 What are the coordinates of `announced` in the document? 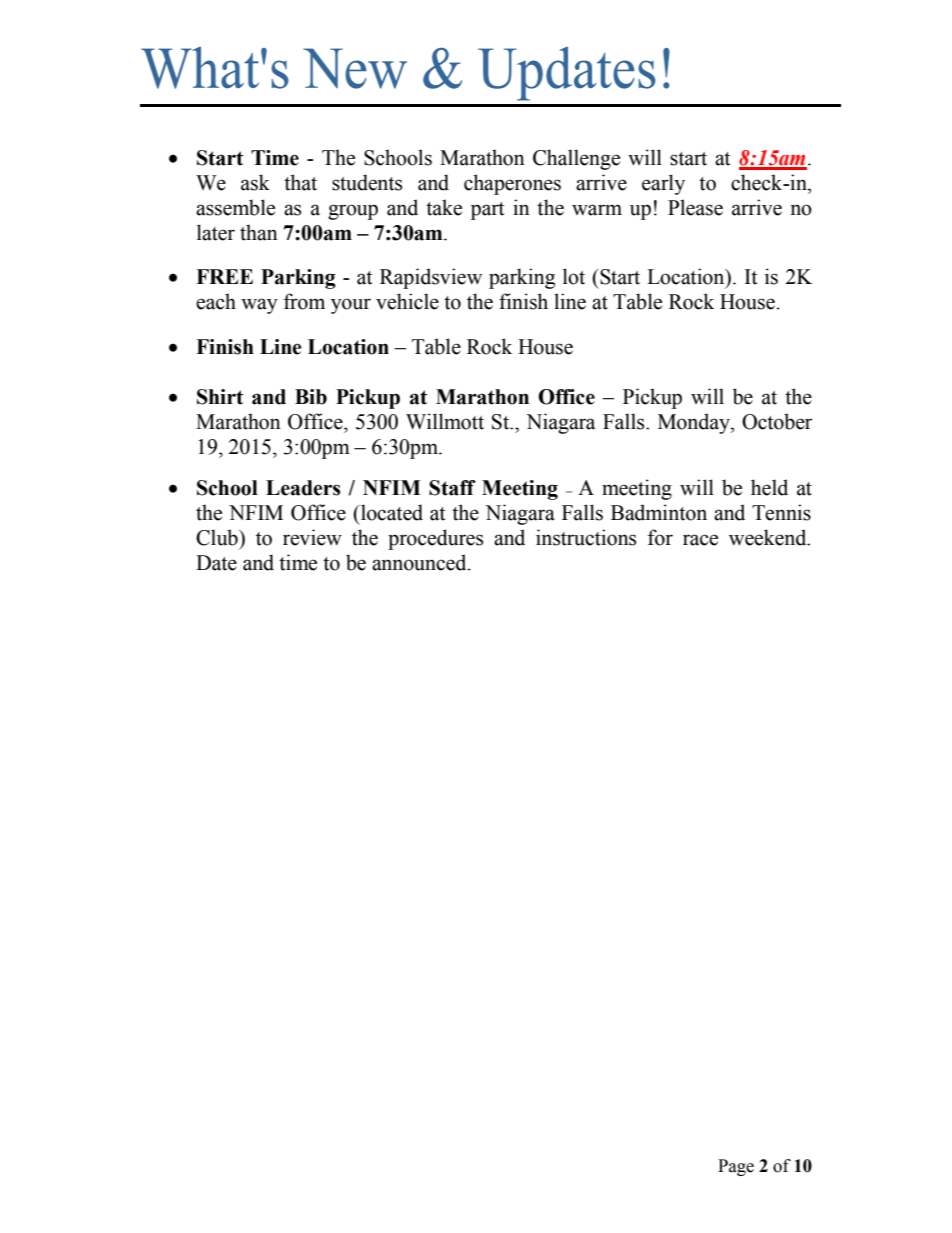 It's located at (420, 562).
